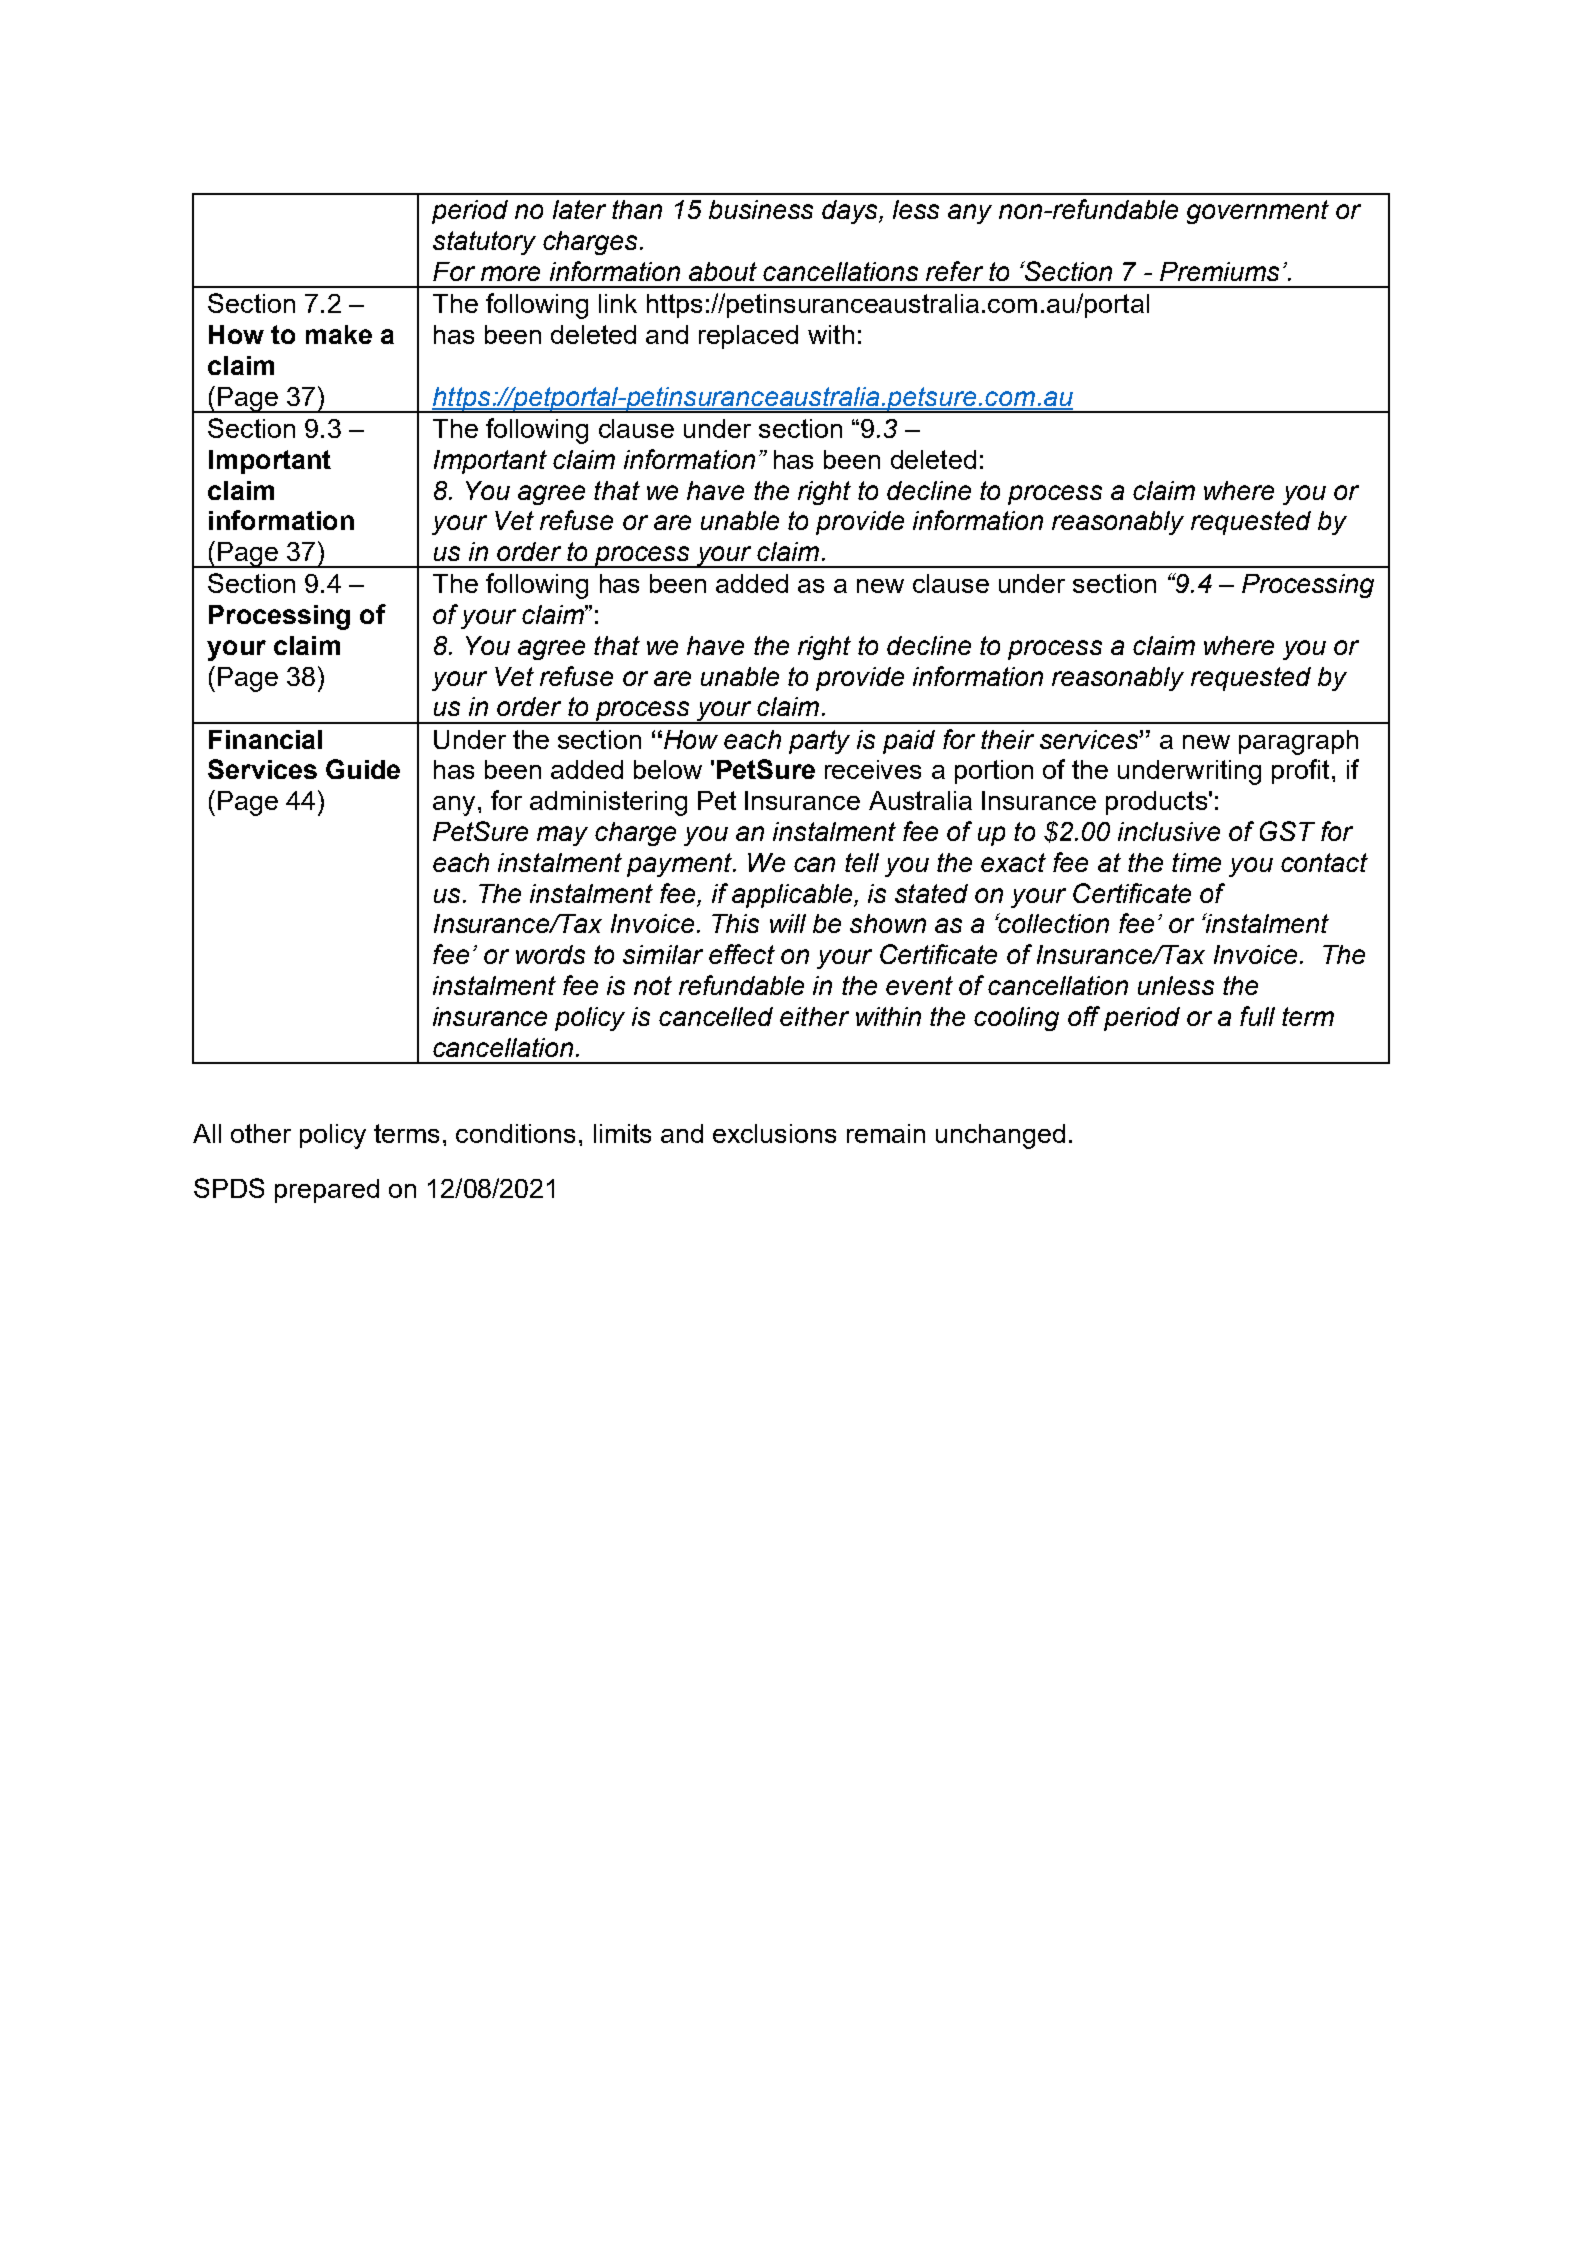 This screenshot has width=1595, height=2256. What do you see at coordinates (1196, 862) in the screenshot?
I see `time` at bounding box center [1196, 862].
